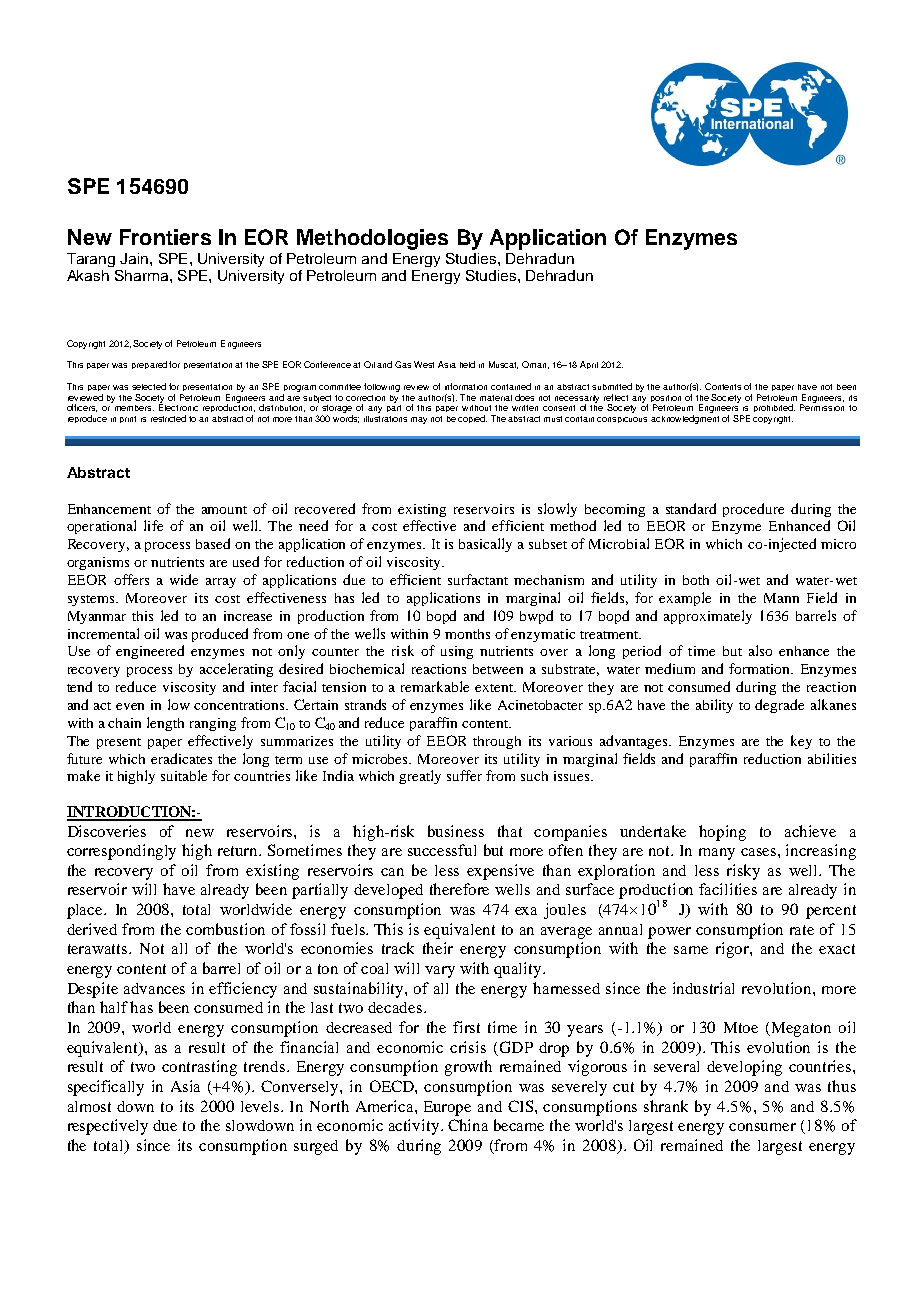 This screenshot has height=1307, width=924. What do you see at coordinates (435, 686) in the screenshot?
I see `remarkable` at bounding box center [435, 686].
